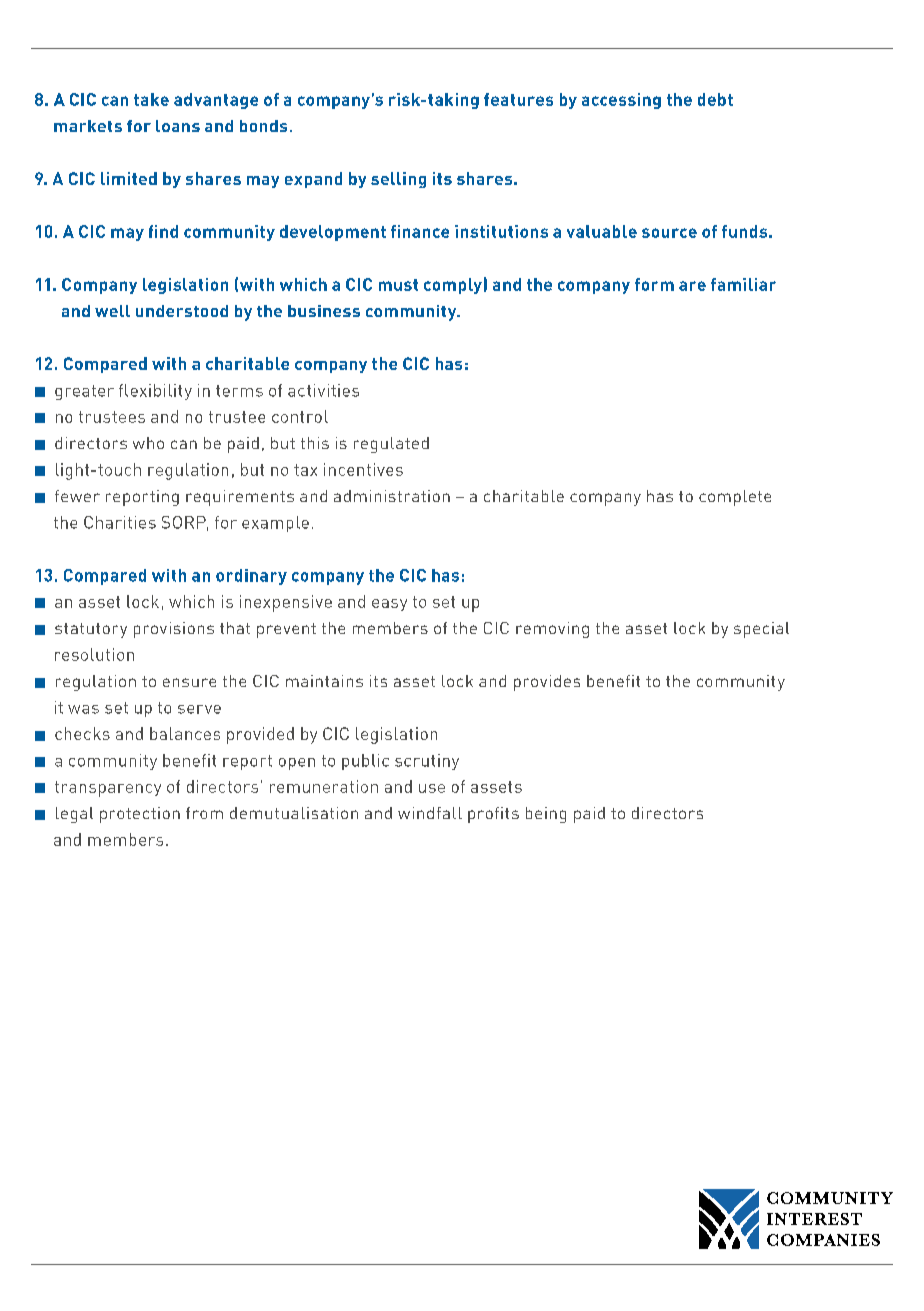  I want to click on special, so click(761, 630).
